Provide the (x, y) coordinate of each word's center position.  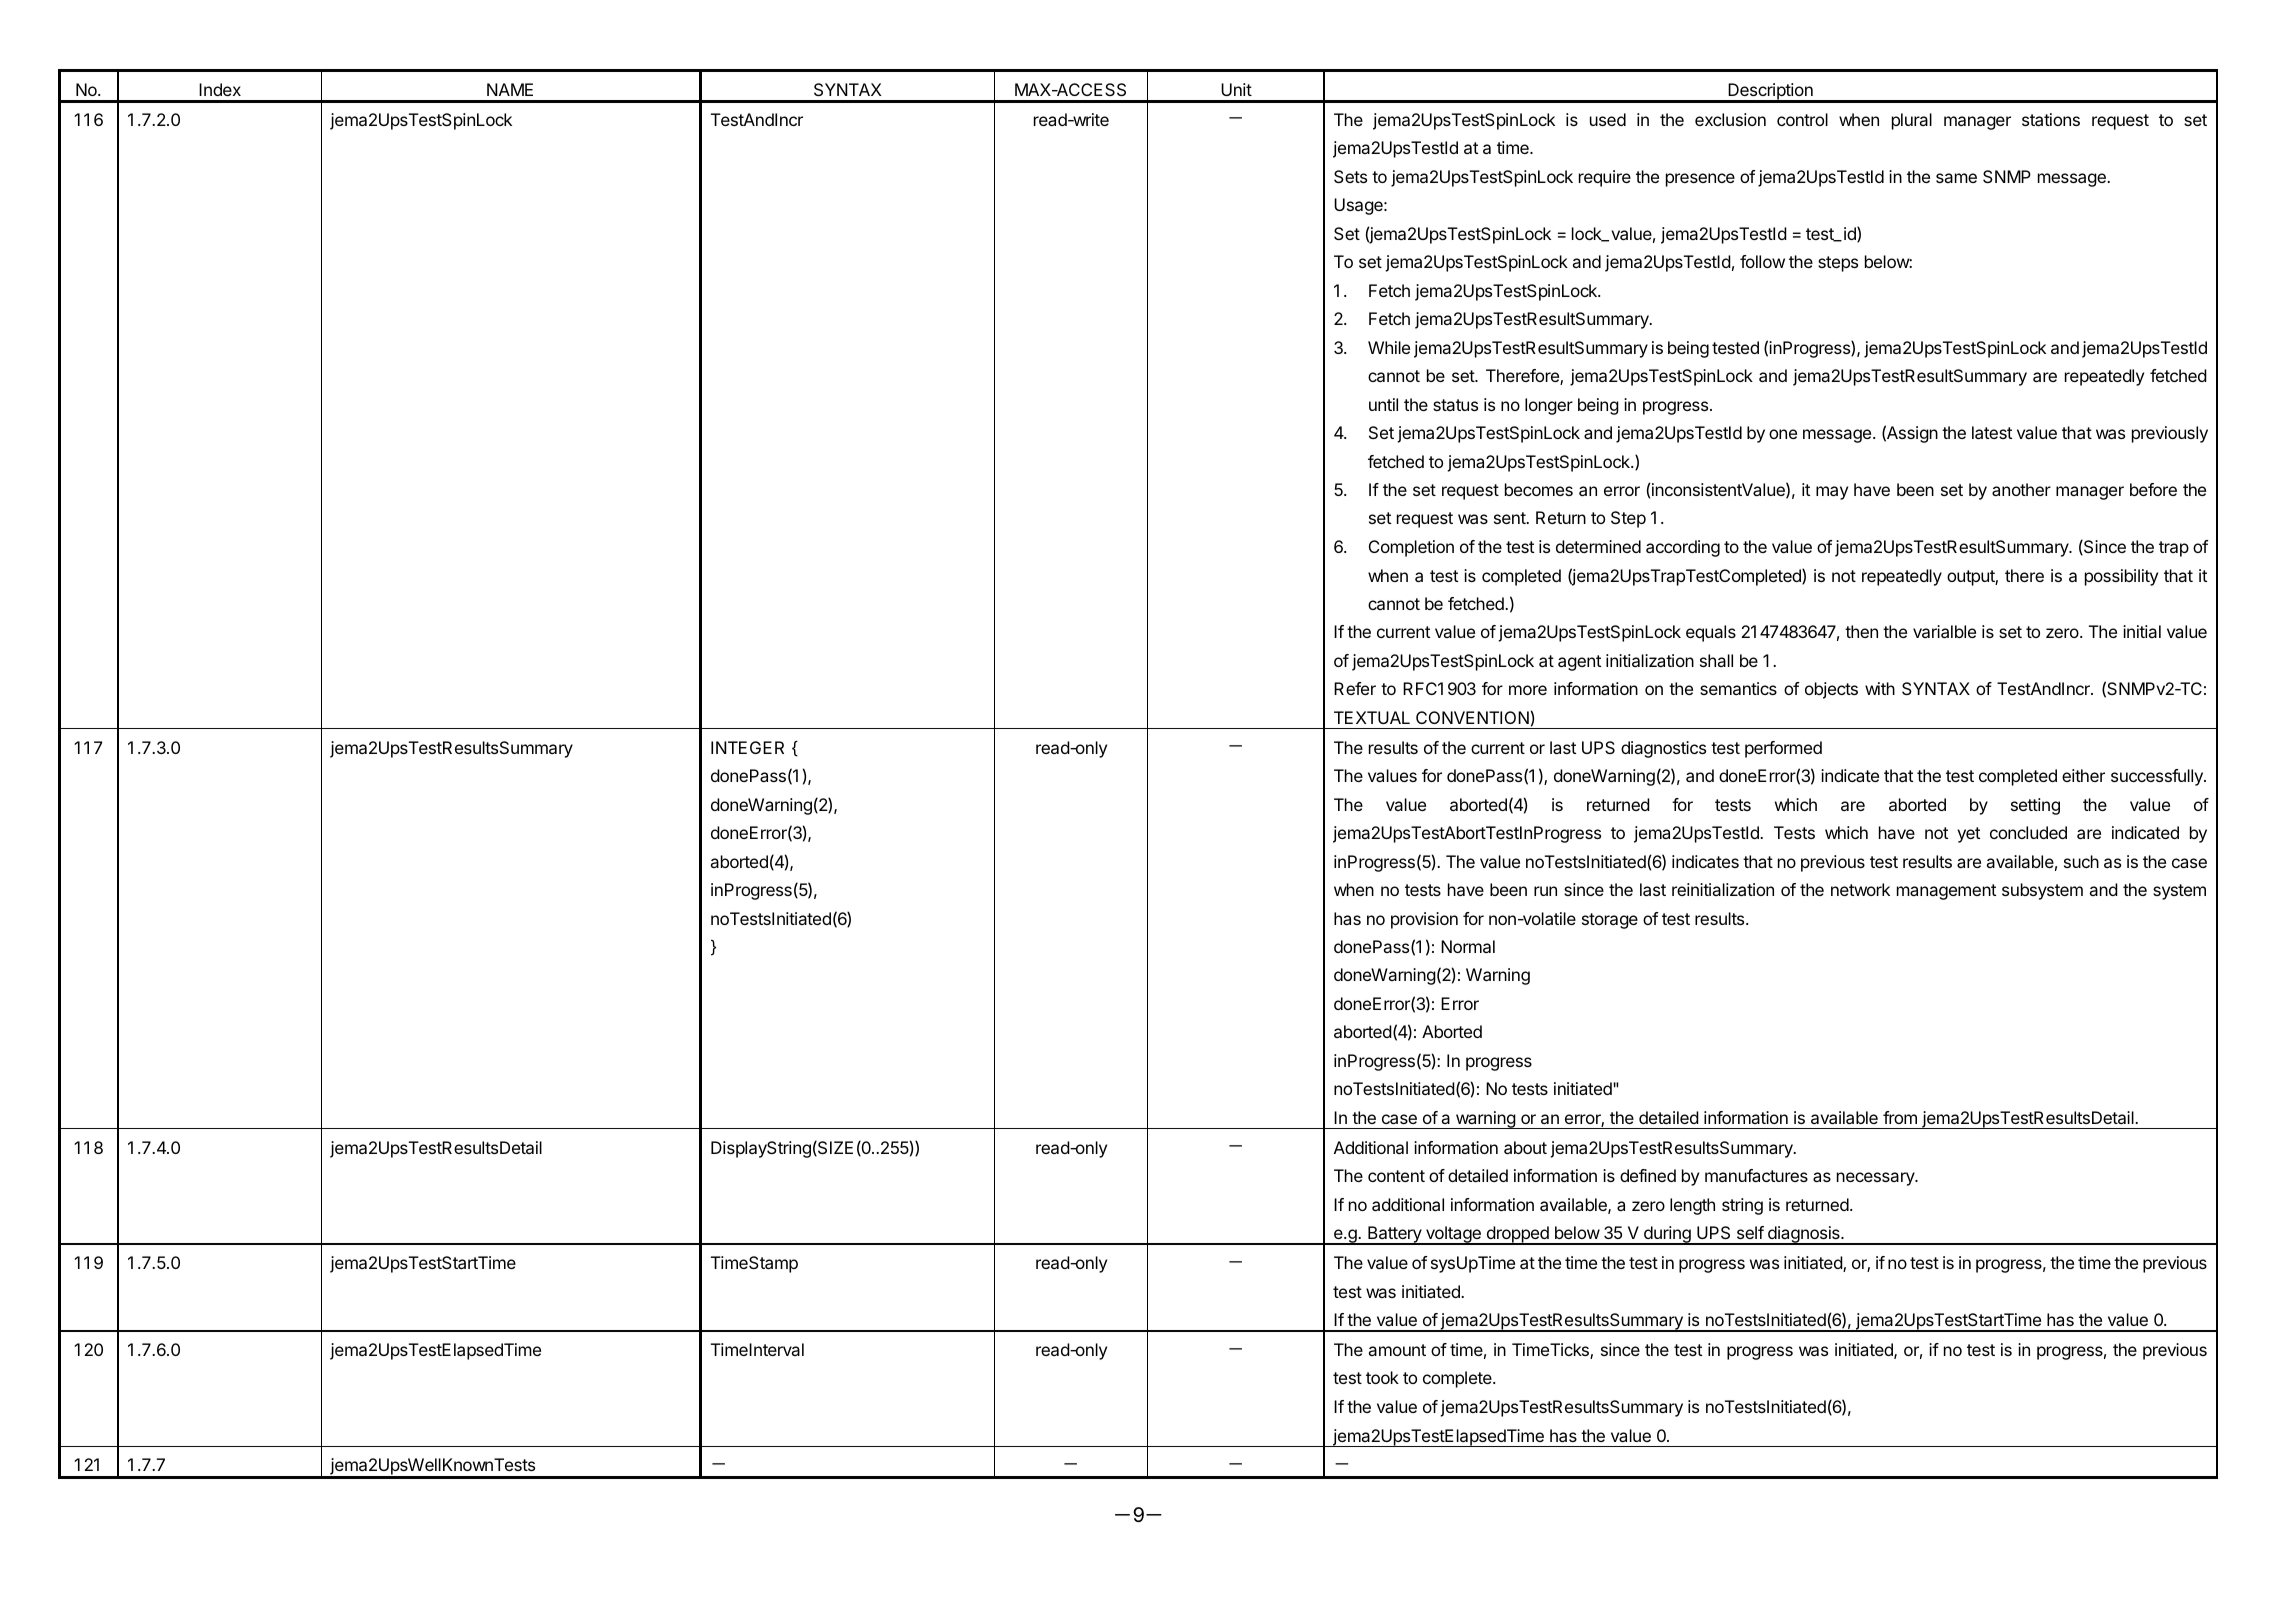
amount (1397, 1350)
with (1880, 688)
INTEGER (747, 747)
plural (1912, 121)
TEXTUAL (1372, 717)
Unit (1236, 89)
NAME (510, 89)
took (1382, 1377)
